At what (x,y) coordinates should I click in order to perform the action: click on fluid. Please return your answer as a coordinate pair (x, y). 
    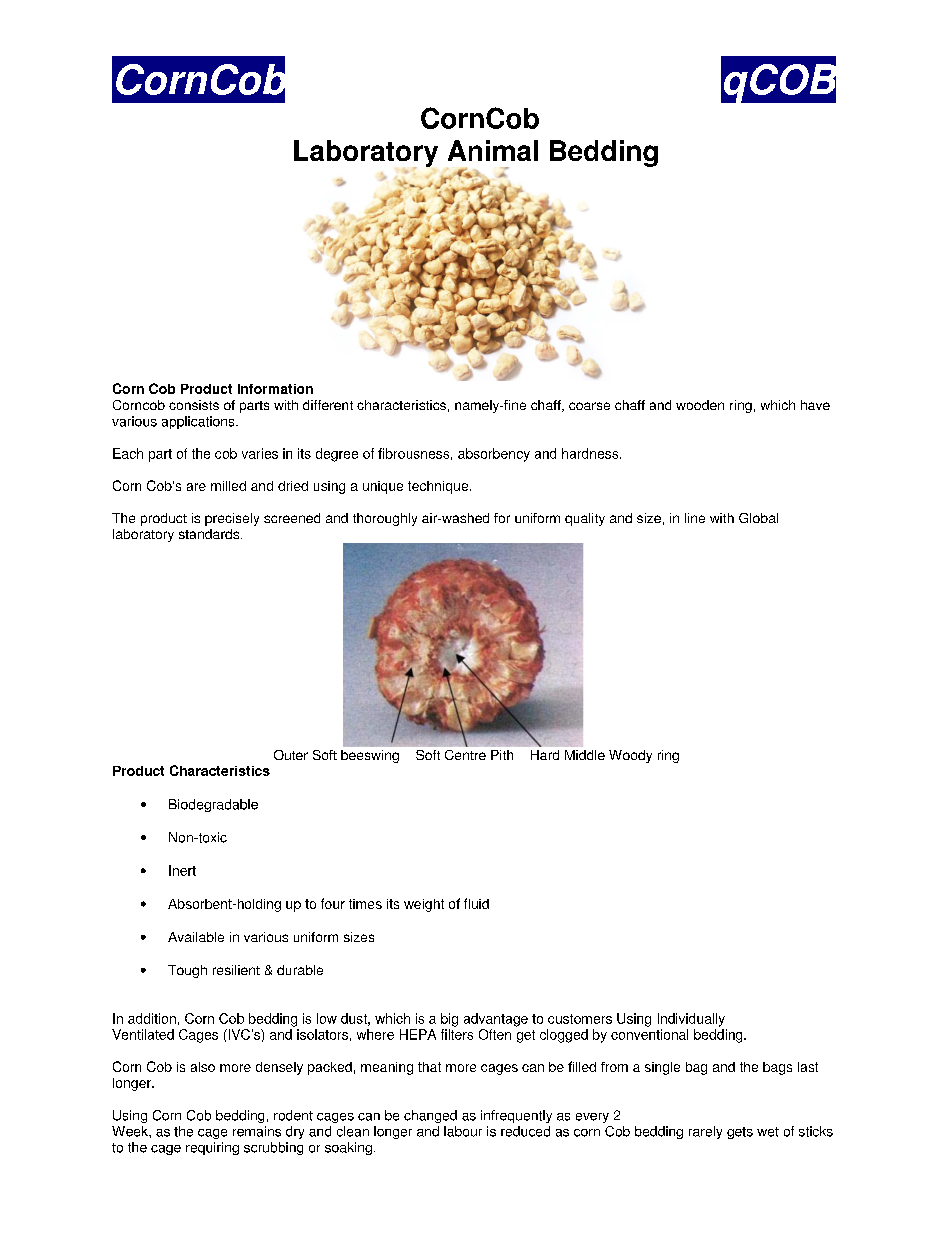
    Looking at the image, I should click on (476, 903).
